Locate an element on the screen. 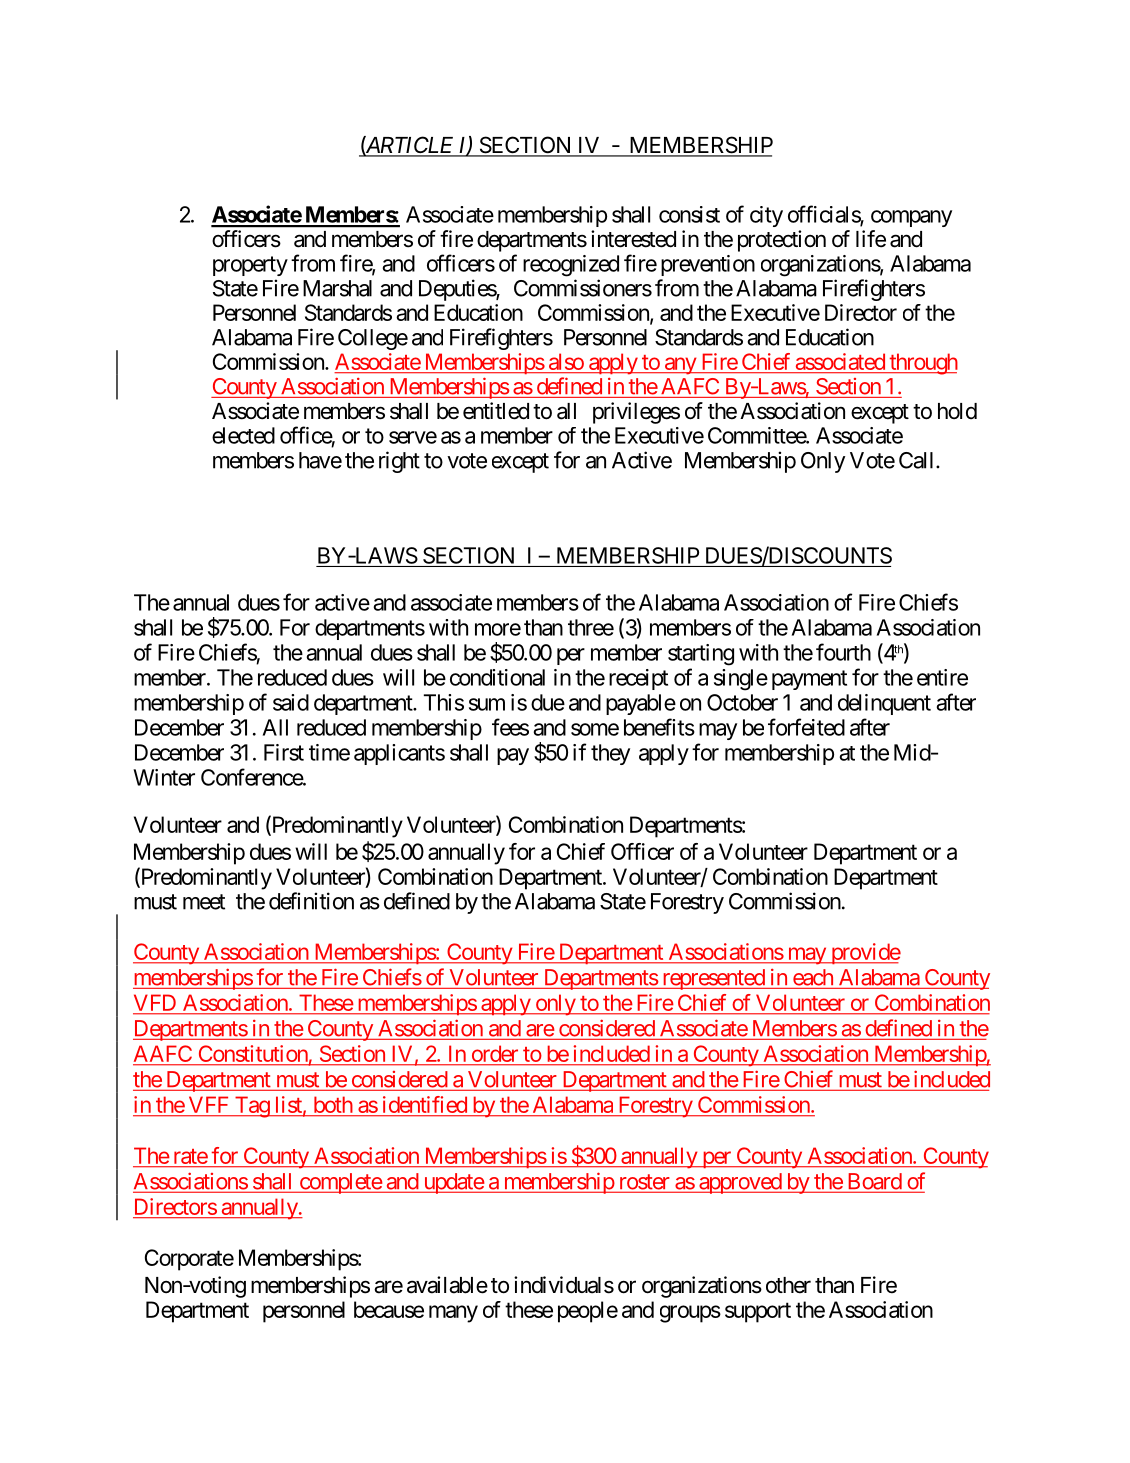 This screenshot has height=1463, width=1130. forfeited is located at coordinates (806, 727).
